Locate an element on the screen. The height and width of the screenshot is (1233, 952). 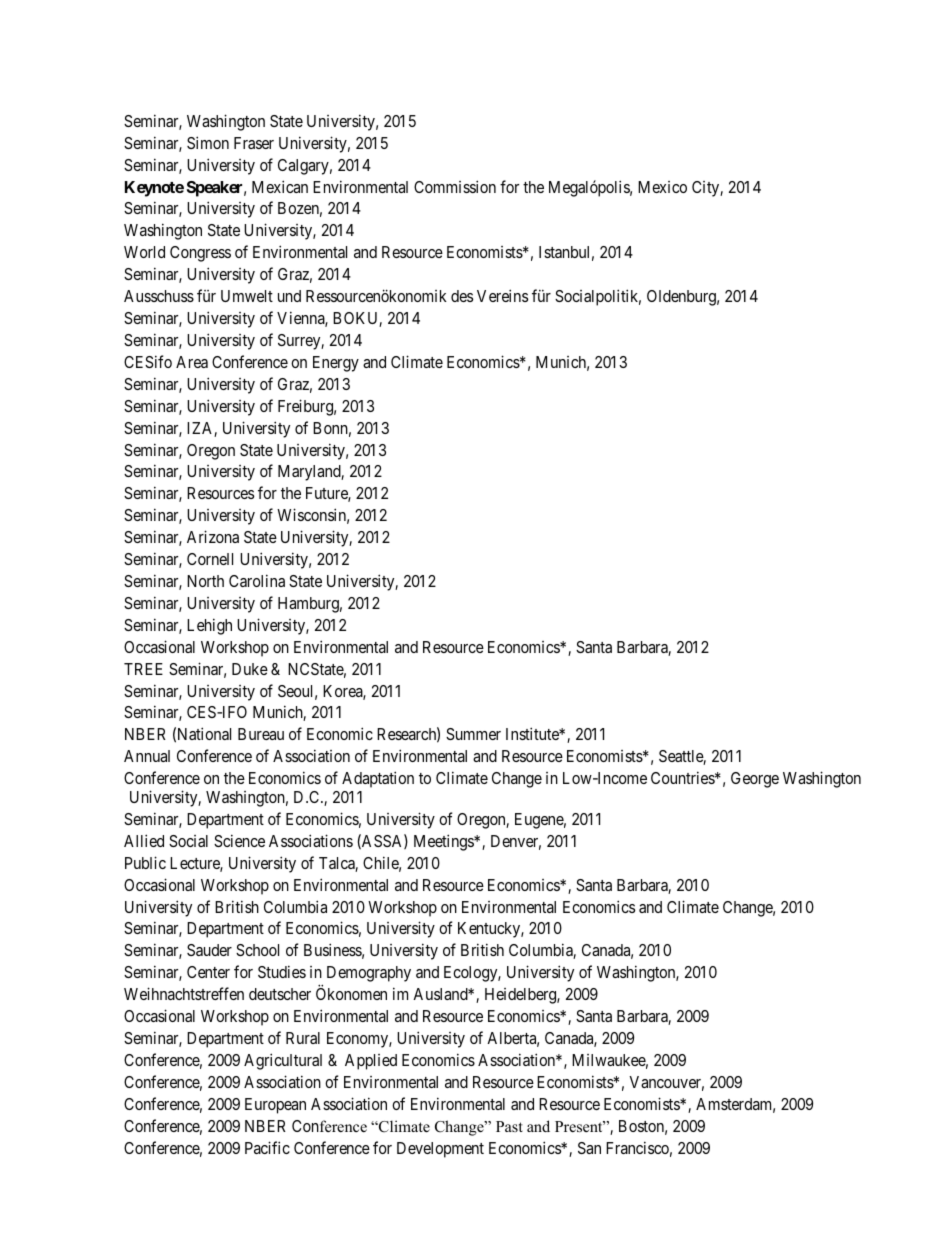
Adaptation is located at coordinates (378, 779).
